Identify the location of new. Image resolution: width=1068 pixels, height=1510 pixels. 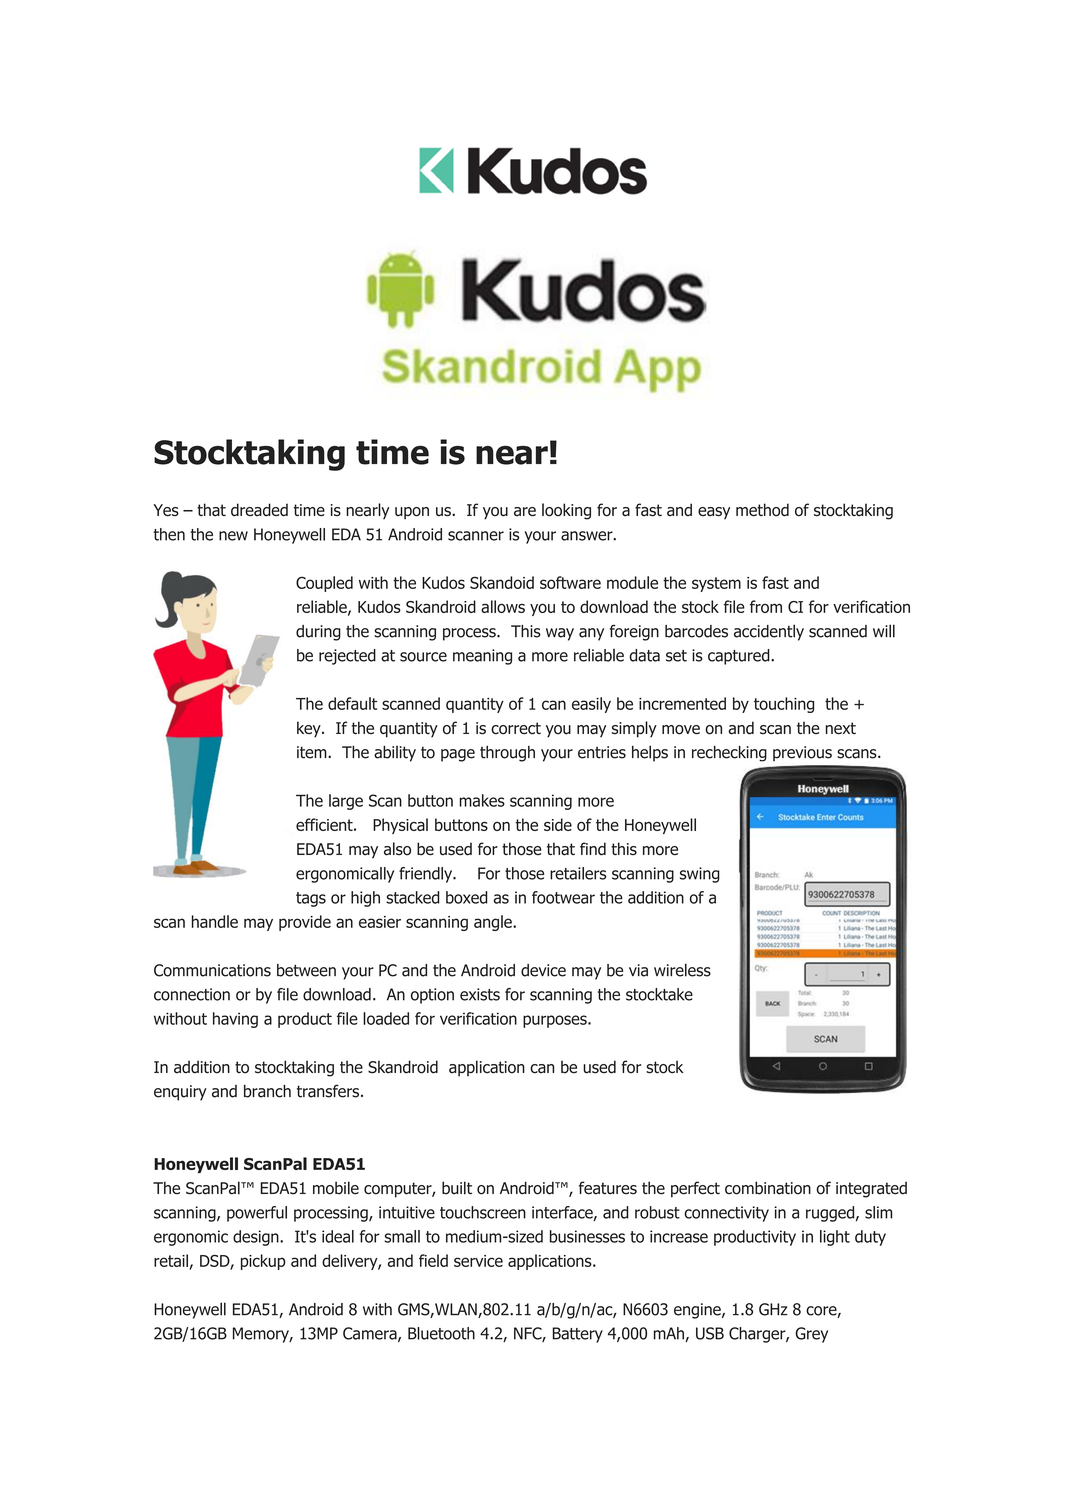
(233, 536).
